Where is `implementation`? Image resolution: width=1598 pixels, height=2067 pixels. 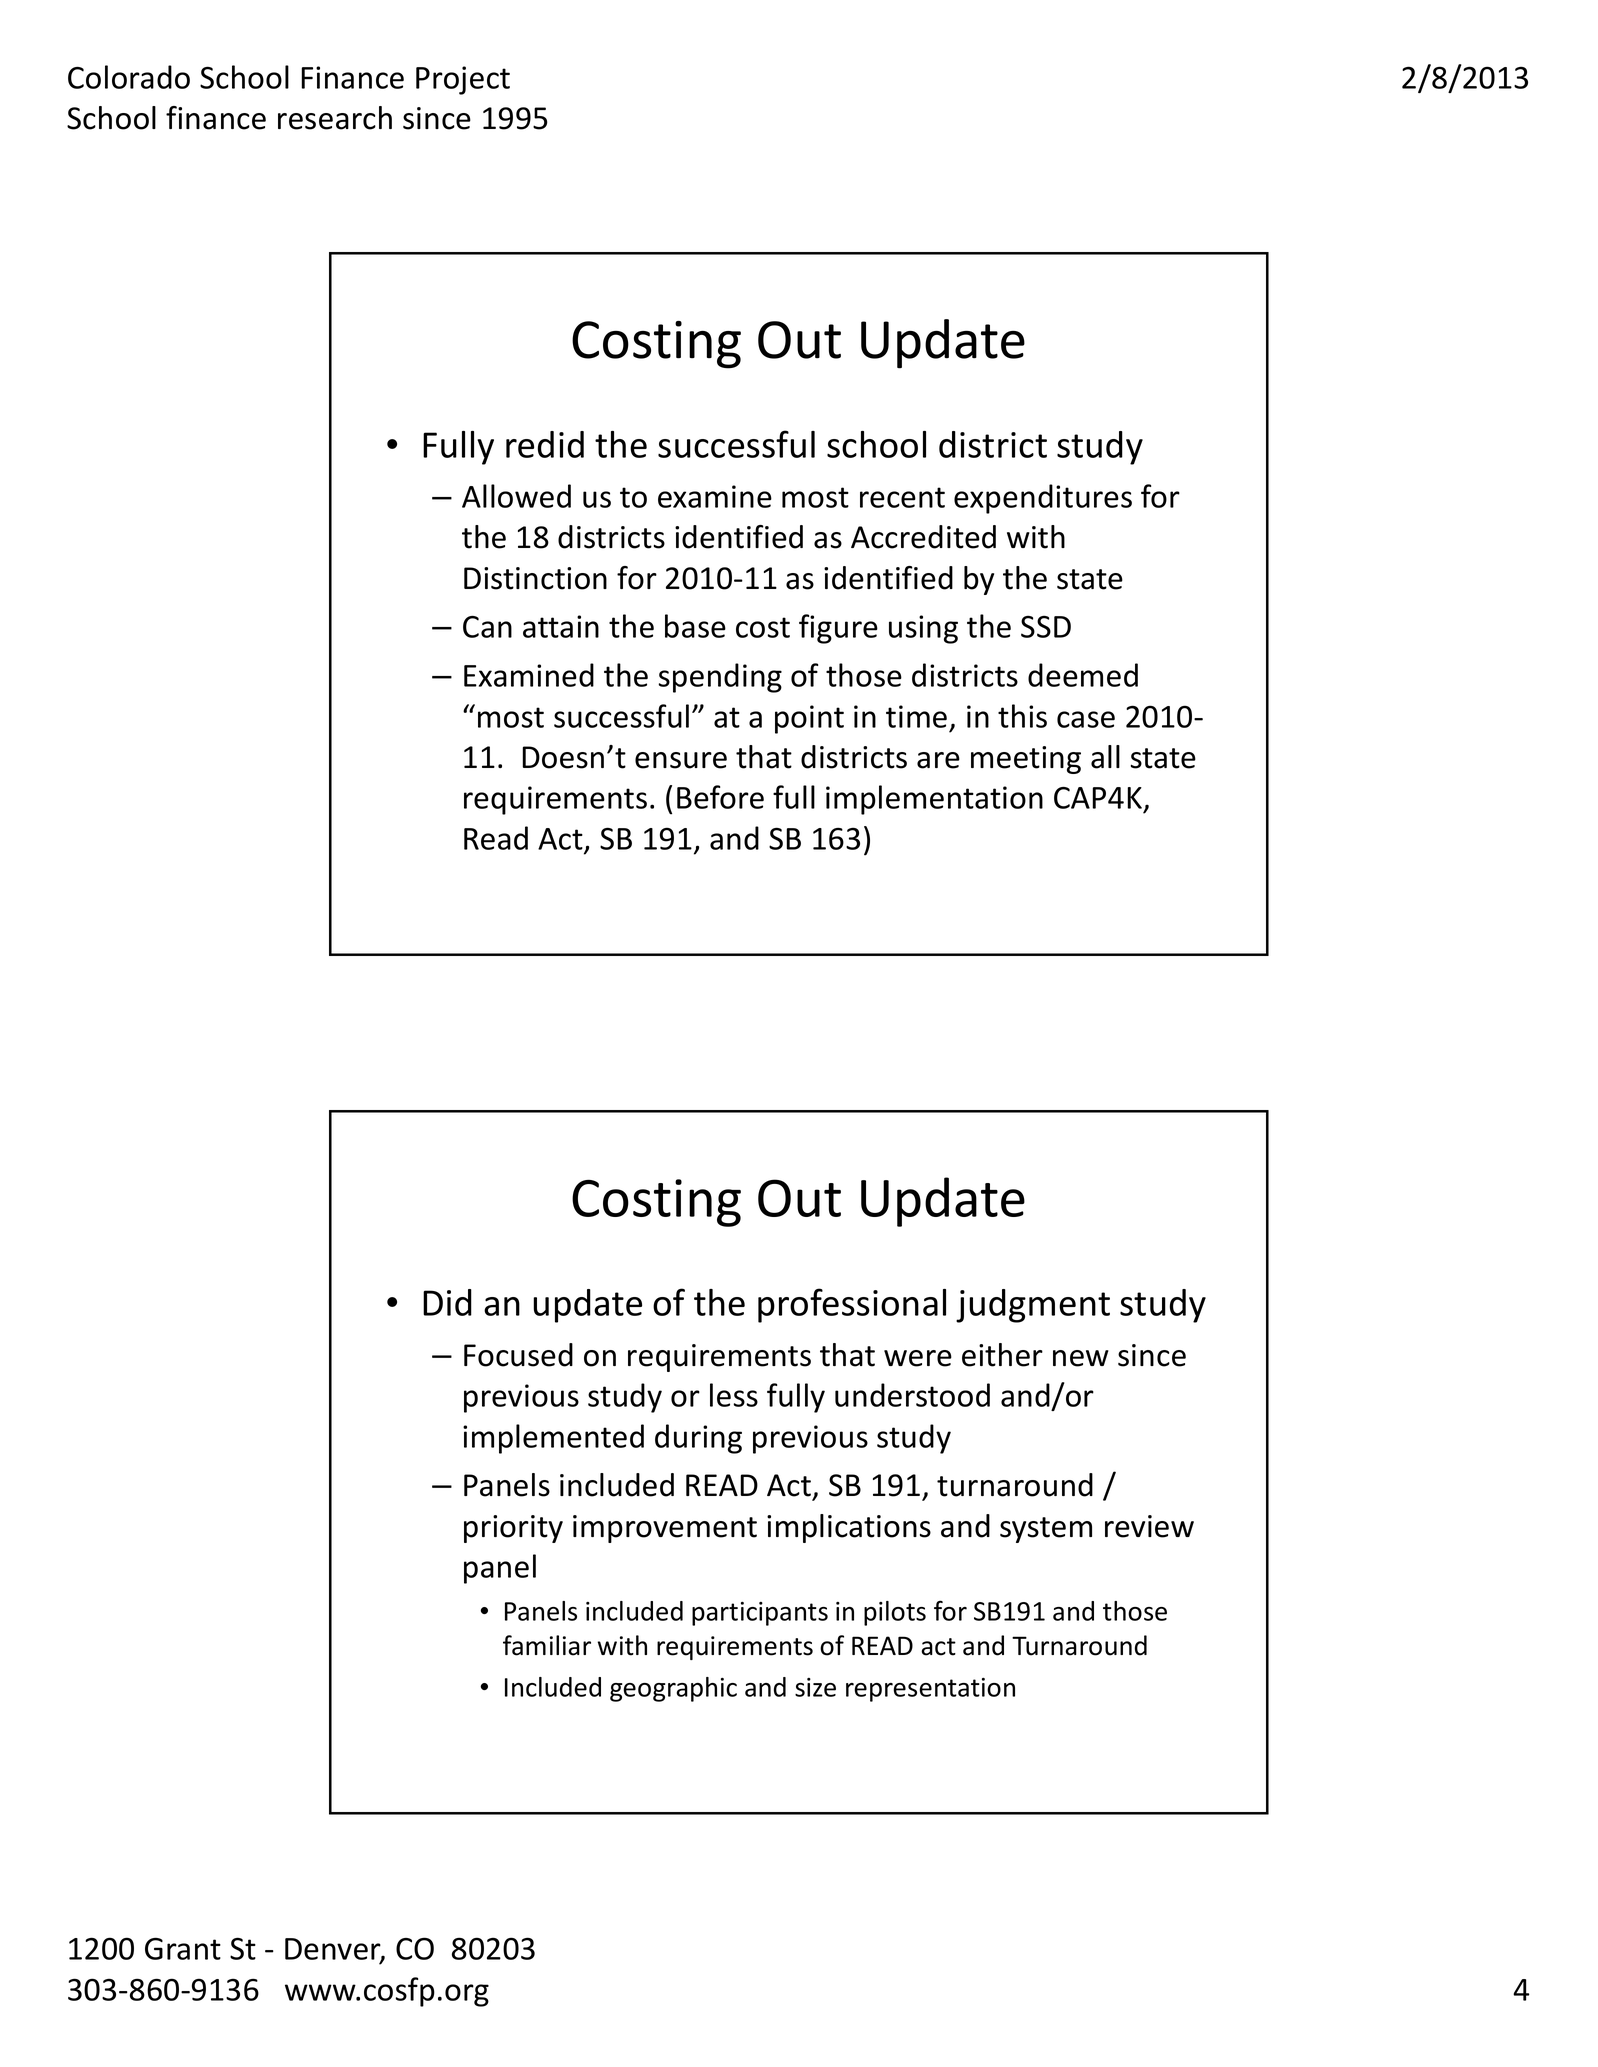
implementation is located at coordinates (934, 800).
